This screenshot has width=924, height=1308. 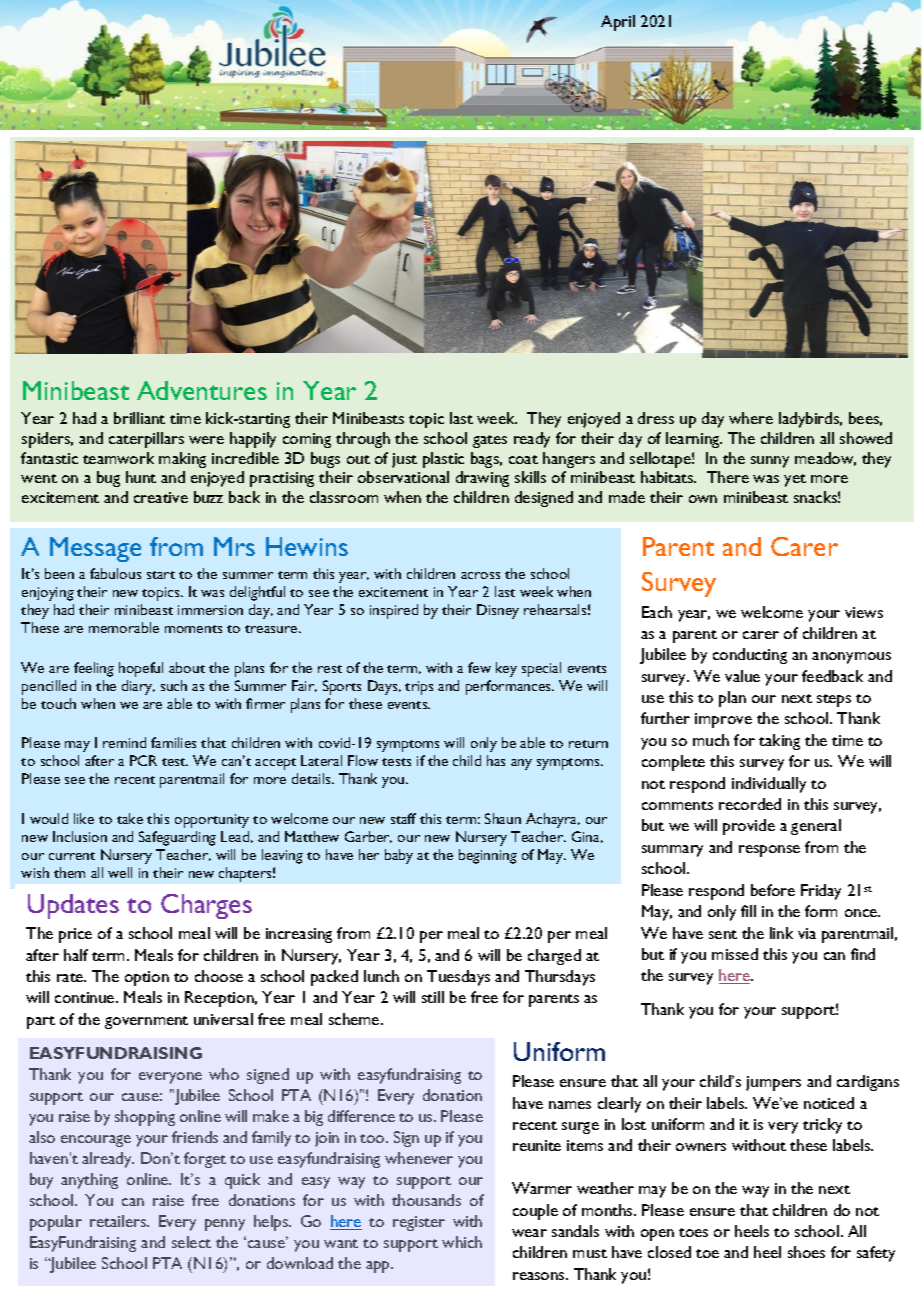 What do you see at coordinates (146, 440) in the screenshot?
I see `caterpillars` at bounding box center [146, 440].
